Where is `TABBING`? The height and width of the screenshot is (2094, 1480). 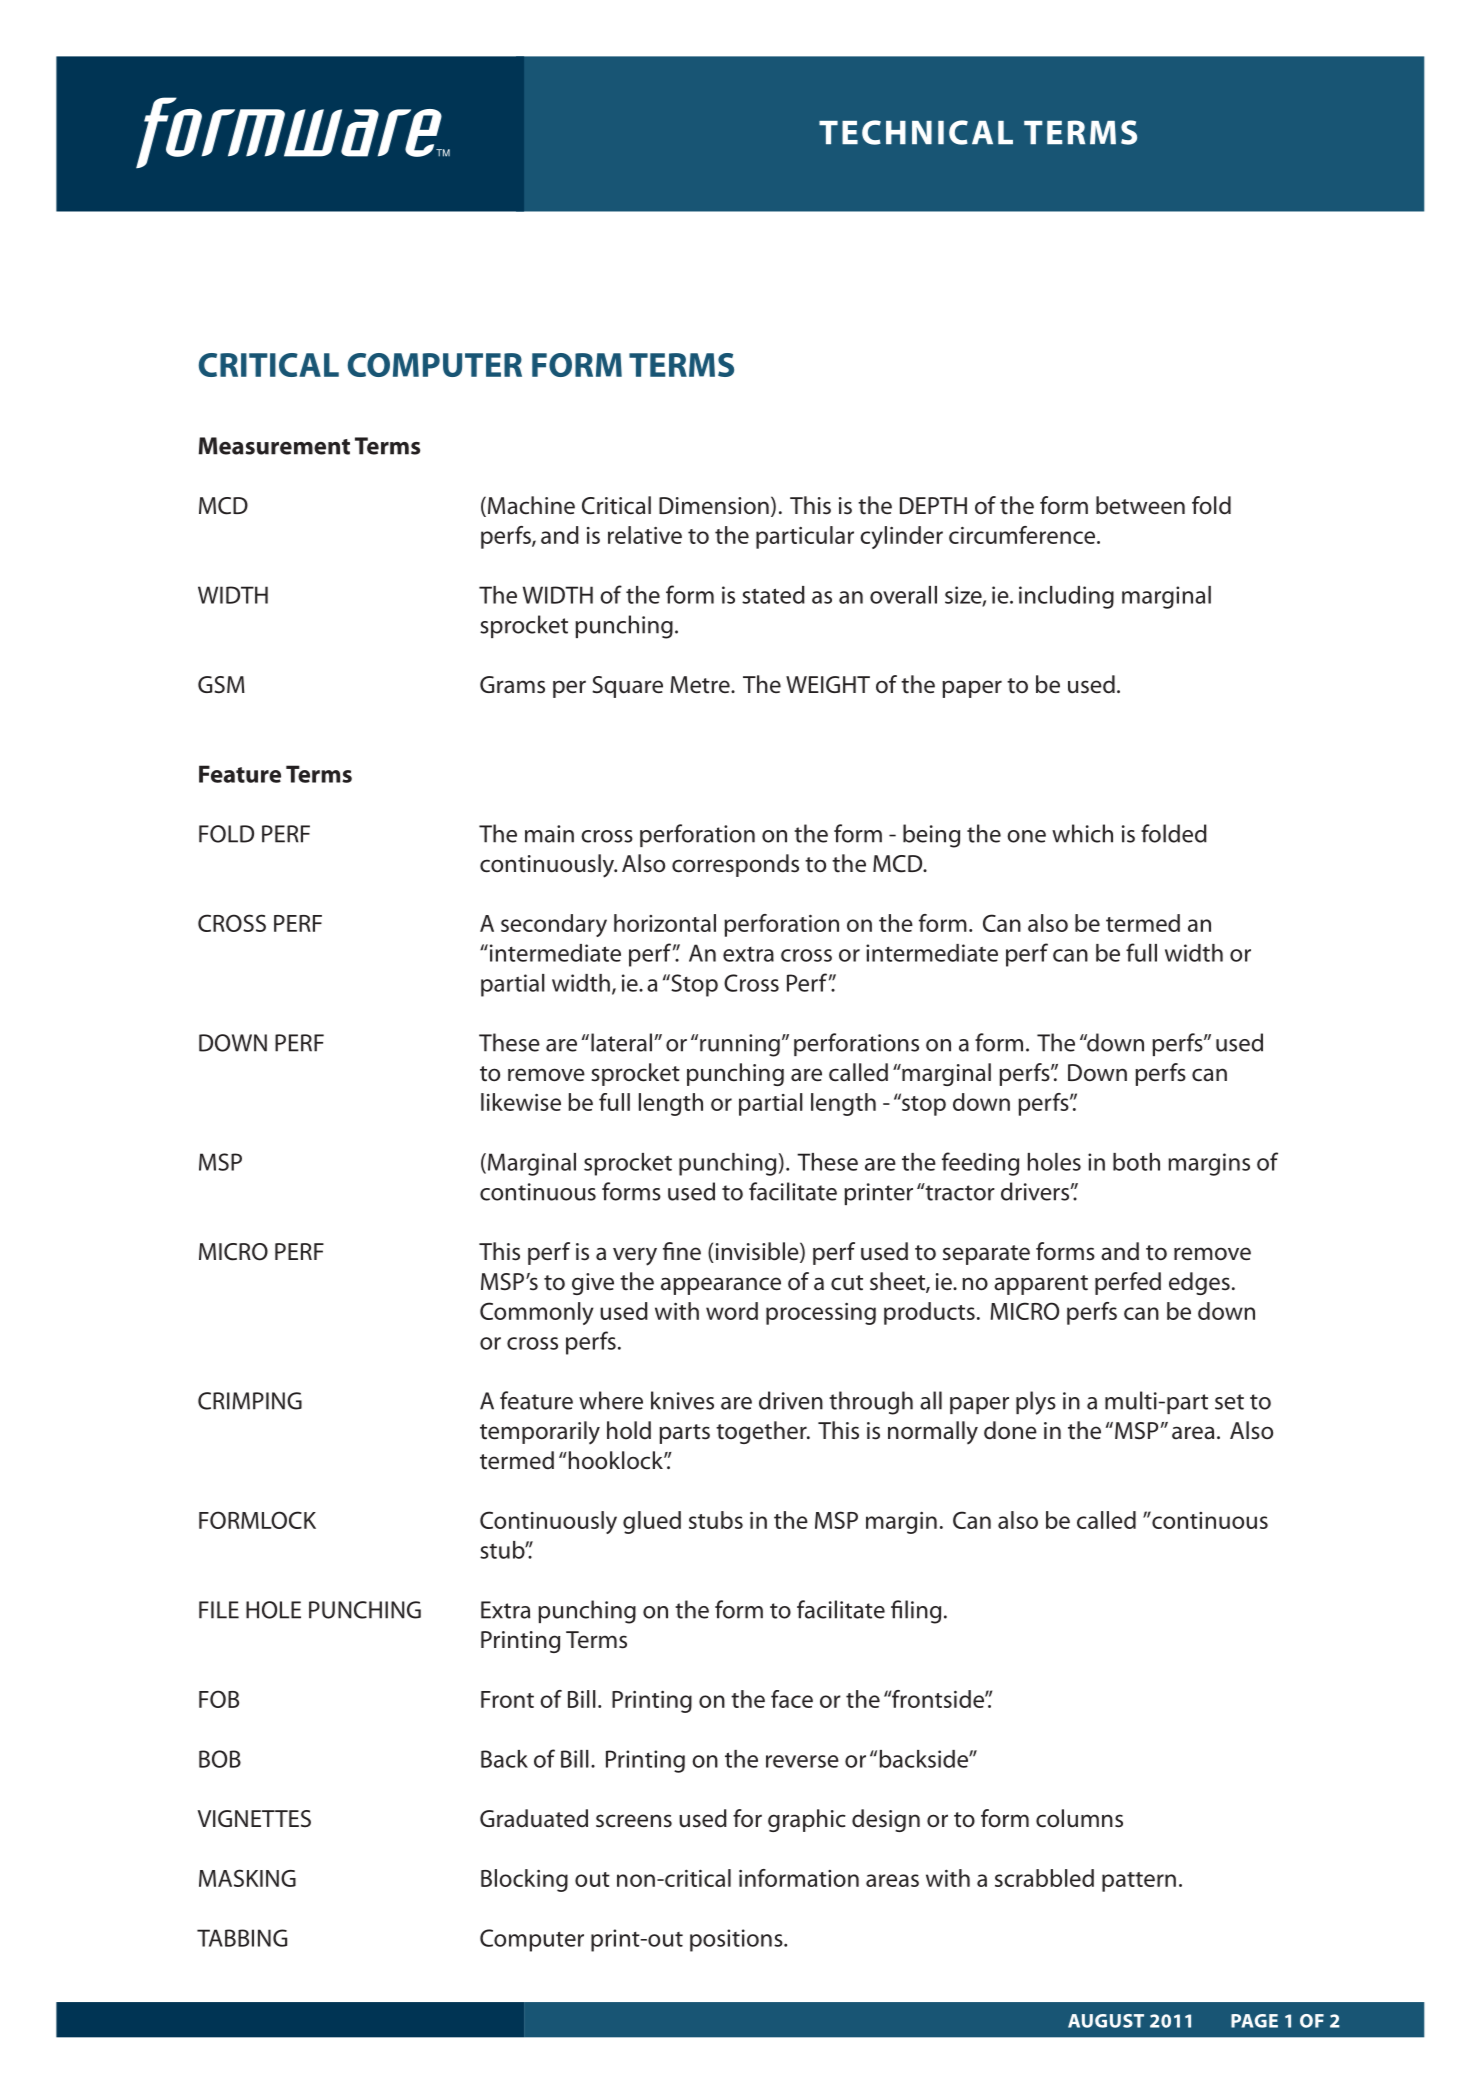 TABBING is located at coordinates (242, 1938).
